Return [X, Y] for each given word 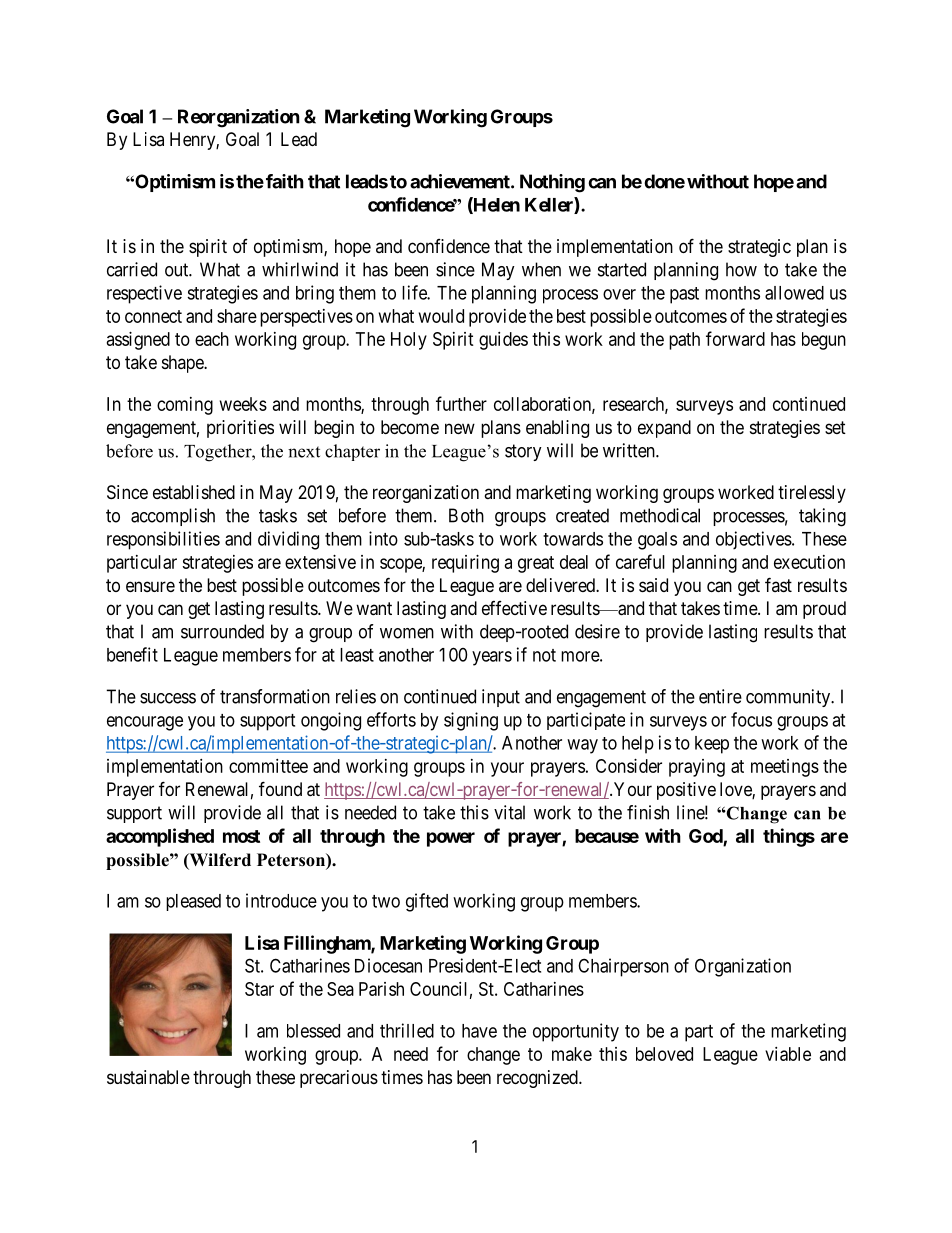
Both [466, 515]
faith [285, 181]
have [479, 1031]
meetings [785, 768]
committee [268, 766]
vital [509, 812]
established [194, 492]
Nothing [552, 183]
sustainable [148, 1077]
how [741, 269]
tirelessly [812, 494]
